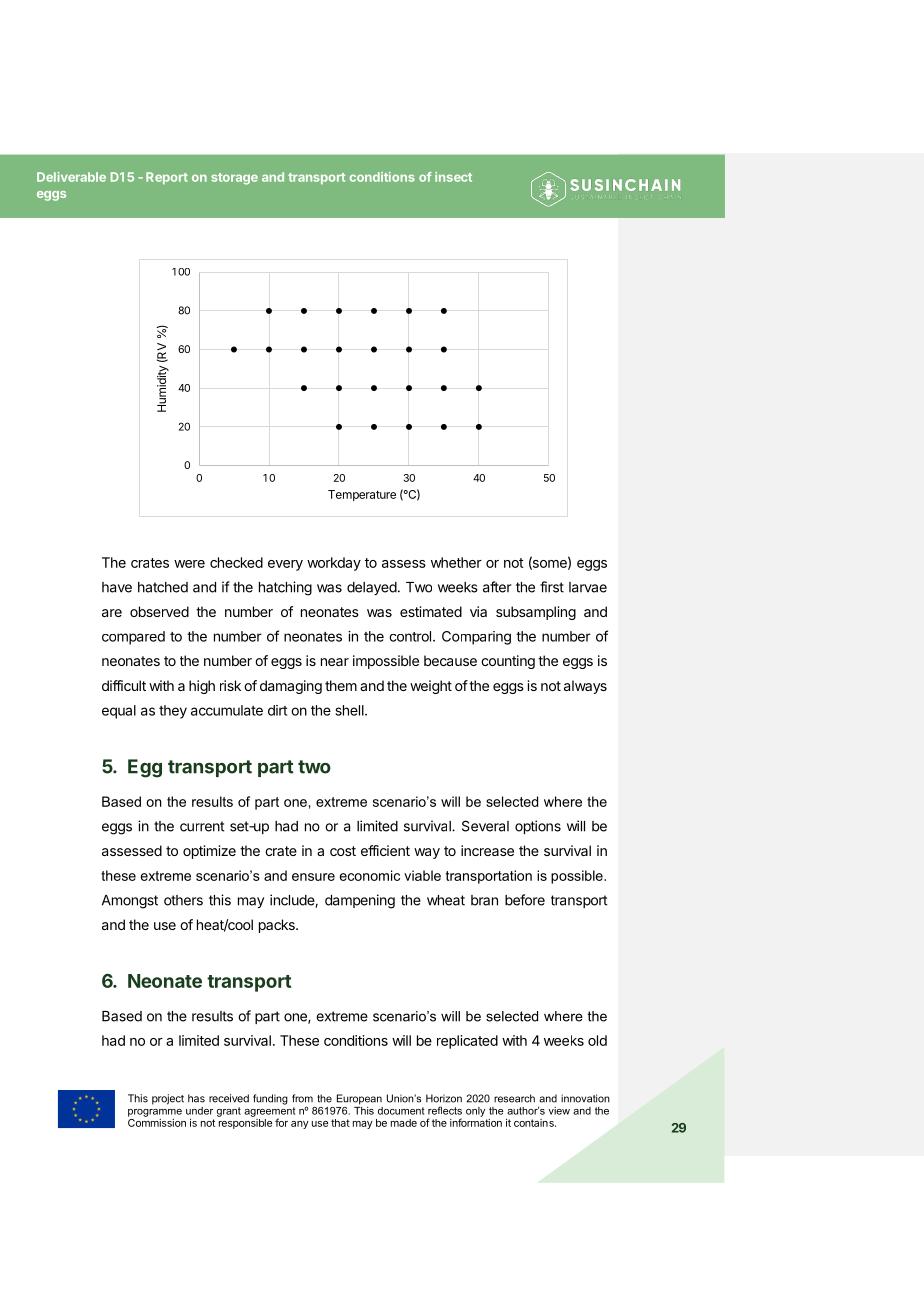  What do you see at coordinates (202, 826) in the page?
I see `current` at bounding box center [202, 826].
